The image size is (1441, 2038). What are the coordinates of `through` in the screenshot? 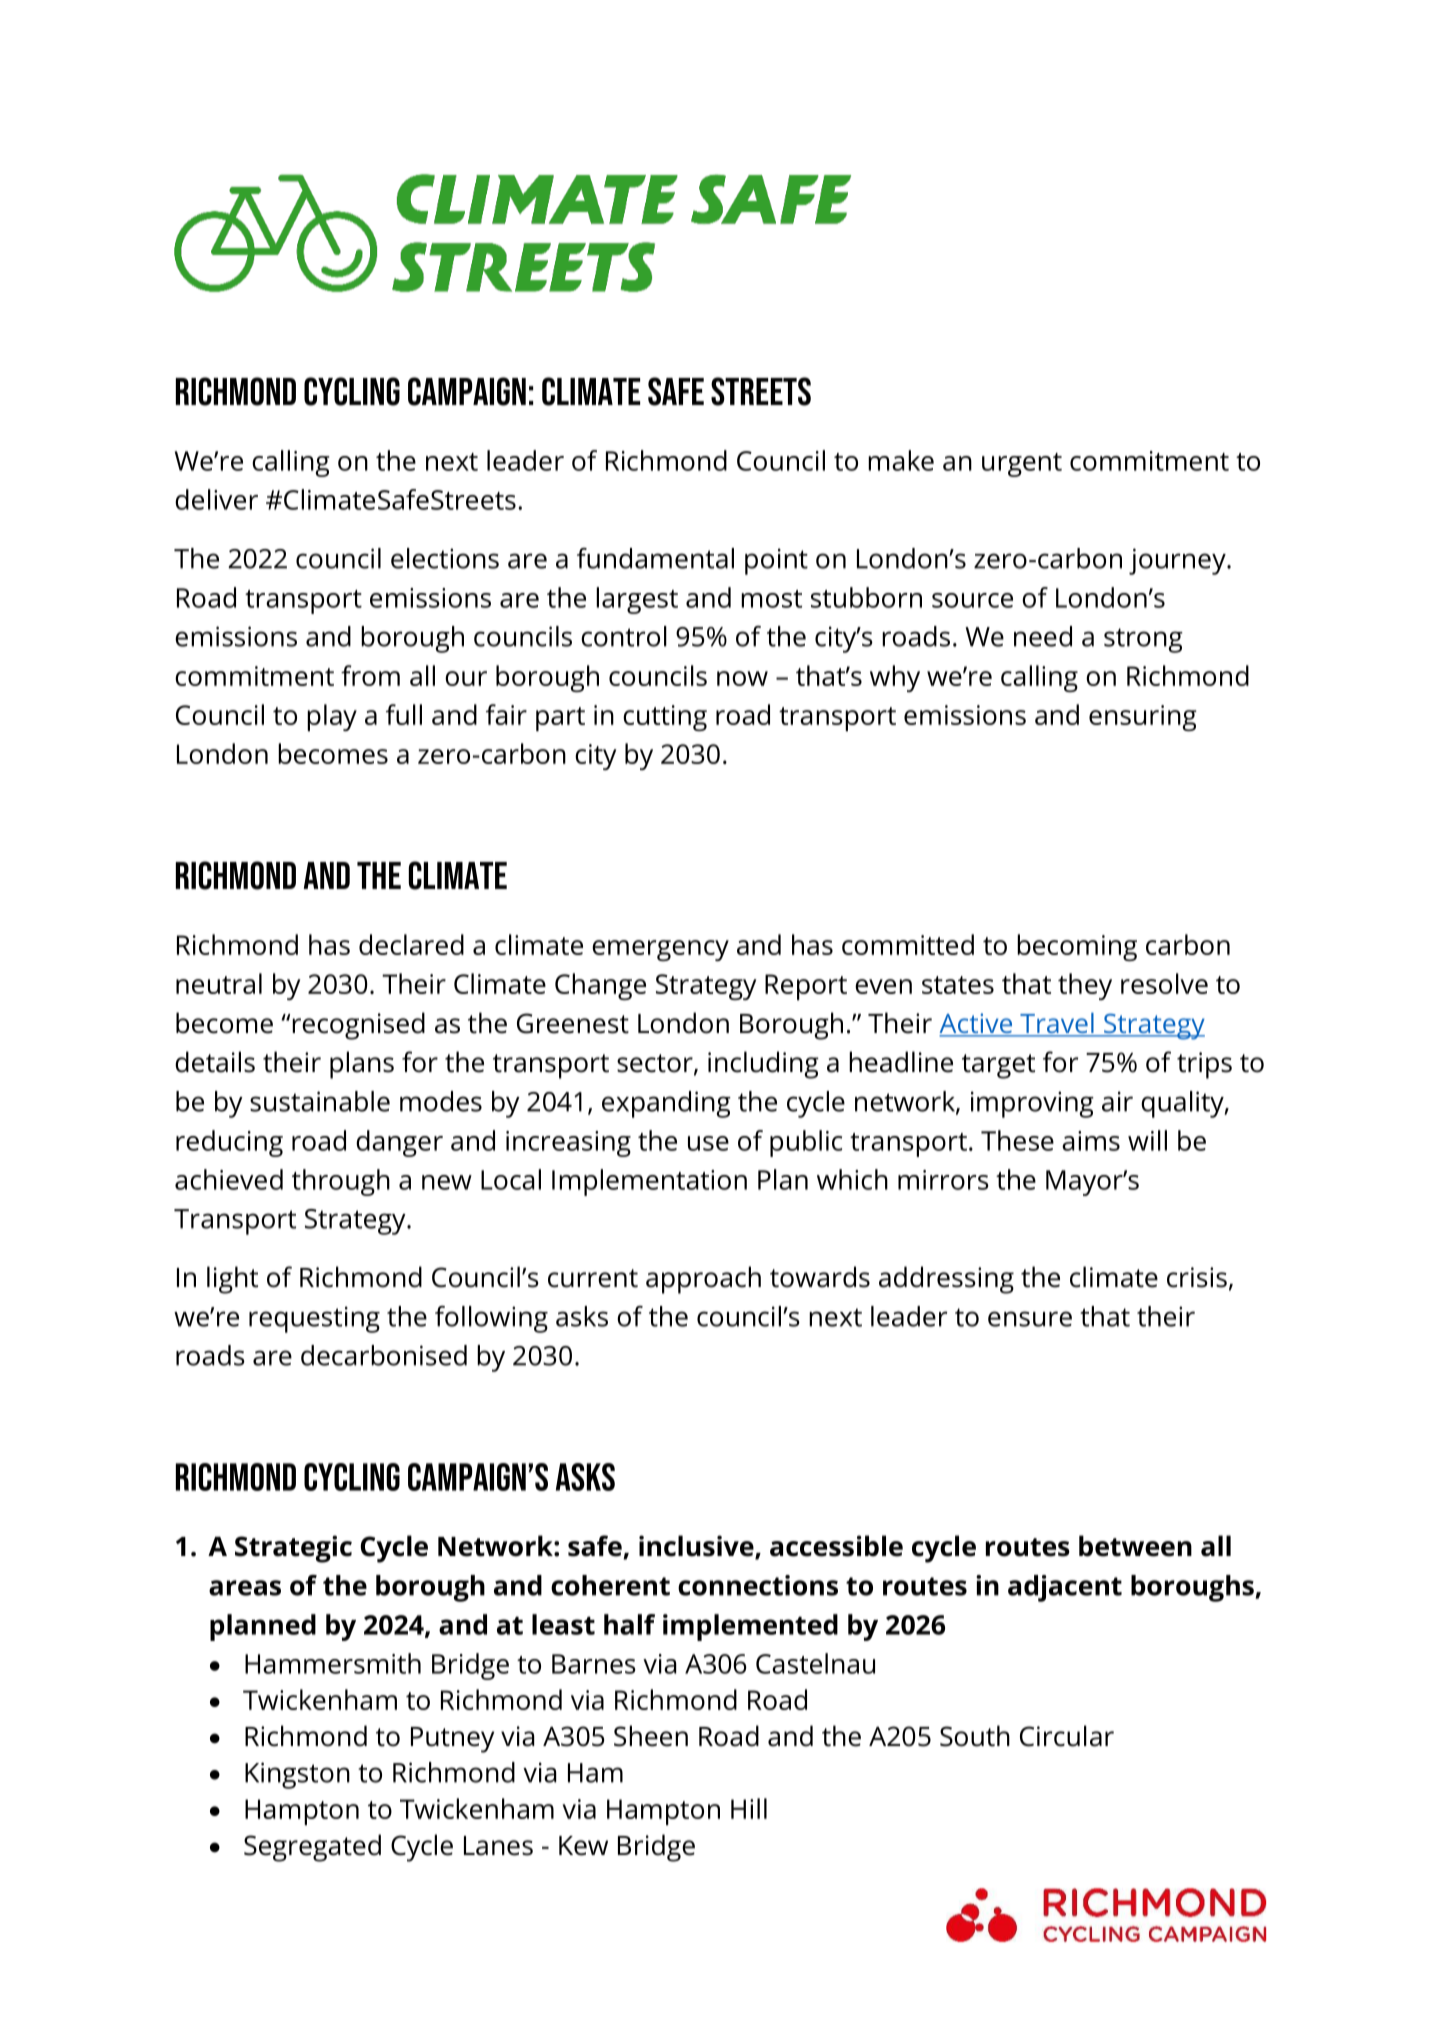 It's located at (341, 1182).
